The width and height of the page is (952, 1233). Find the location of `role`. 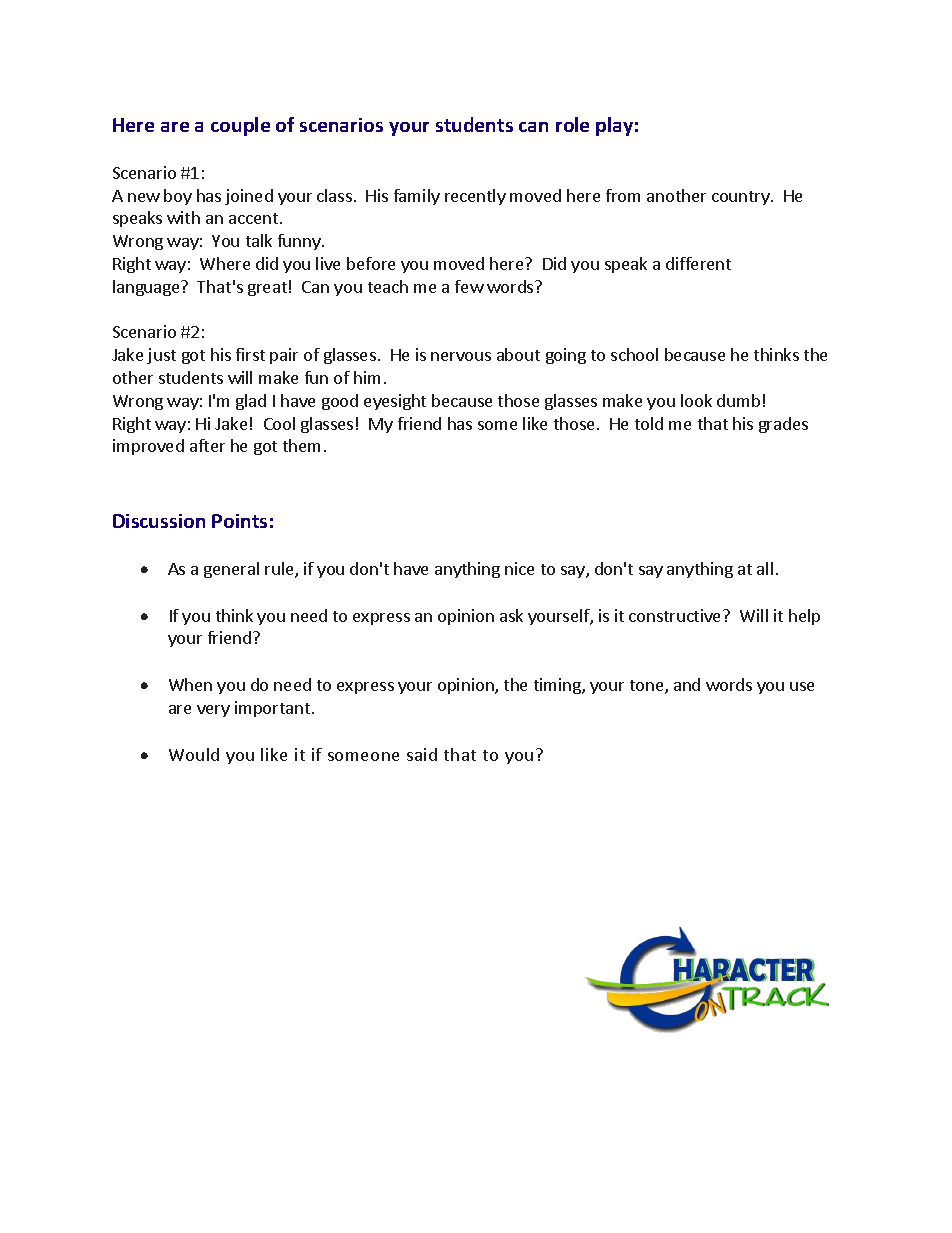

role is located at coordinates (572, 124).
